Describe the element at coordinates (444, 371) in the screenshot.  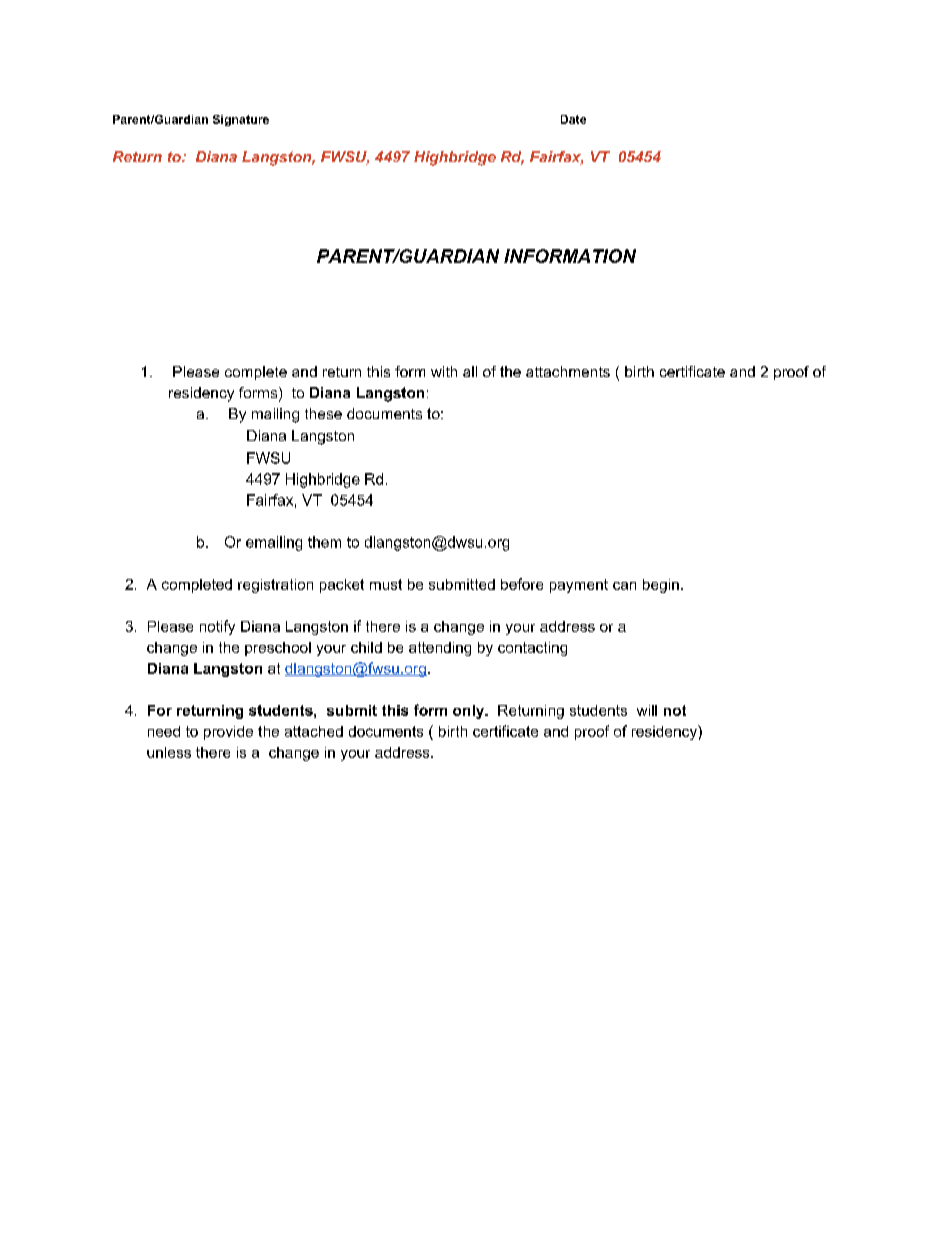
I see `with` at that location.
